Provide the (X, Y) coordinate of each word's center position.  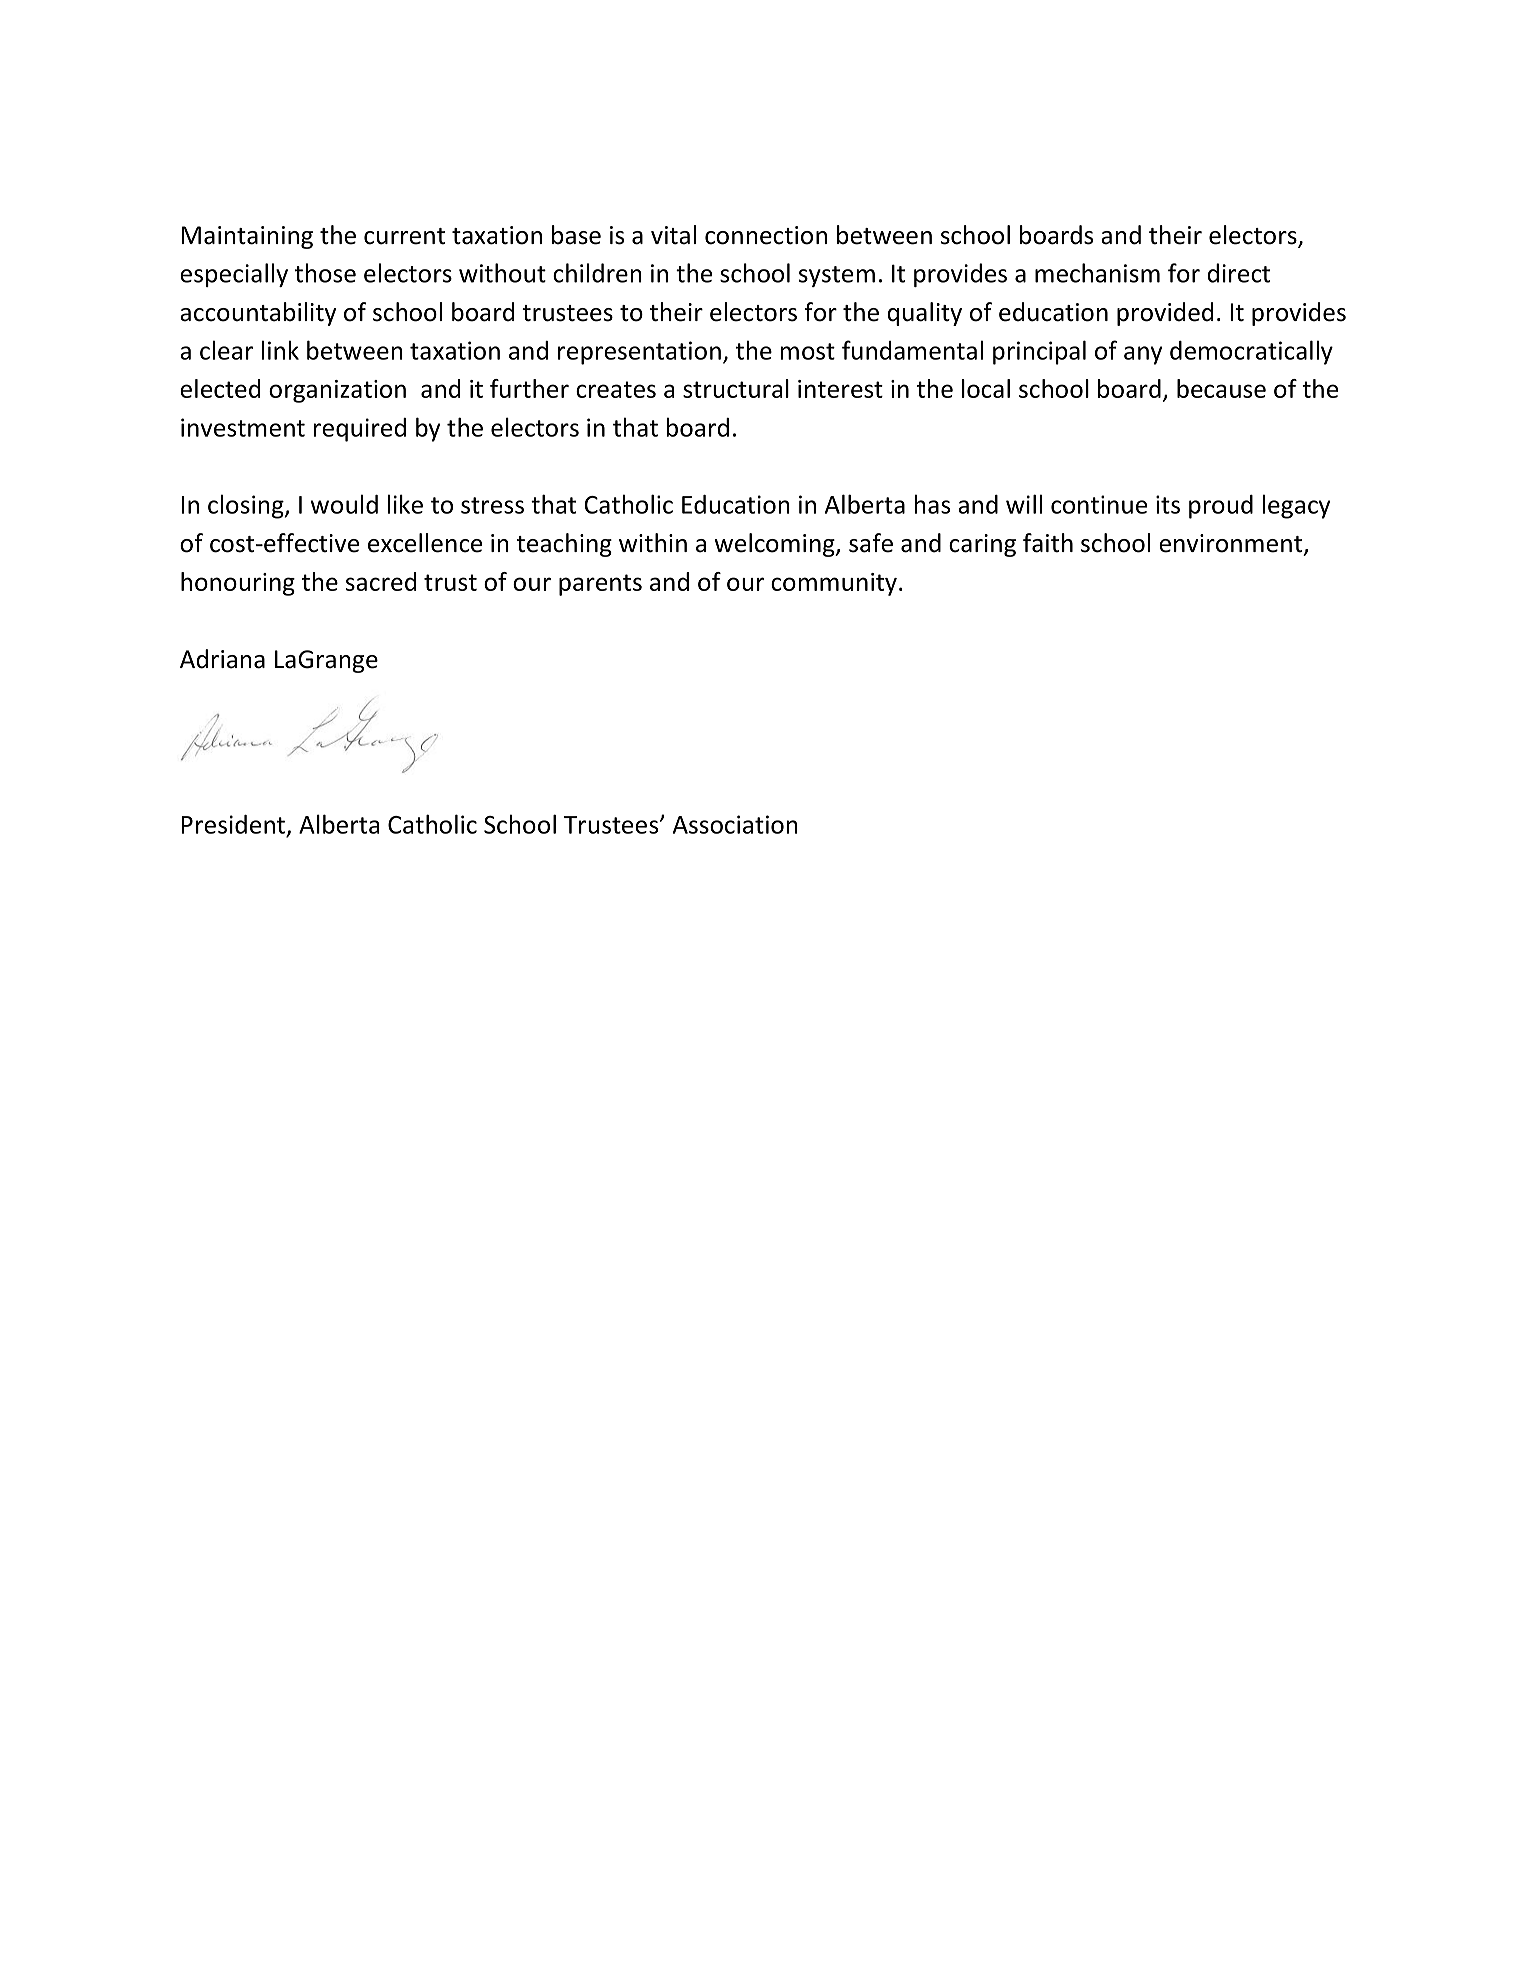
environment (1232, 544)
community (834, 584)
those (325, 273)
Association (735, 824)
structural (736, 388)
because (1221, 388)
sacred (381, 581)
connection (766, 235)
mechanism (1097, 273)
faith (1048, 543)
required (359, 430)
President (235, 825)
